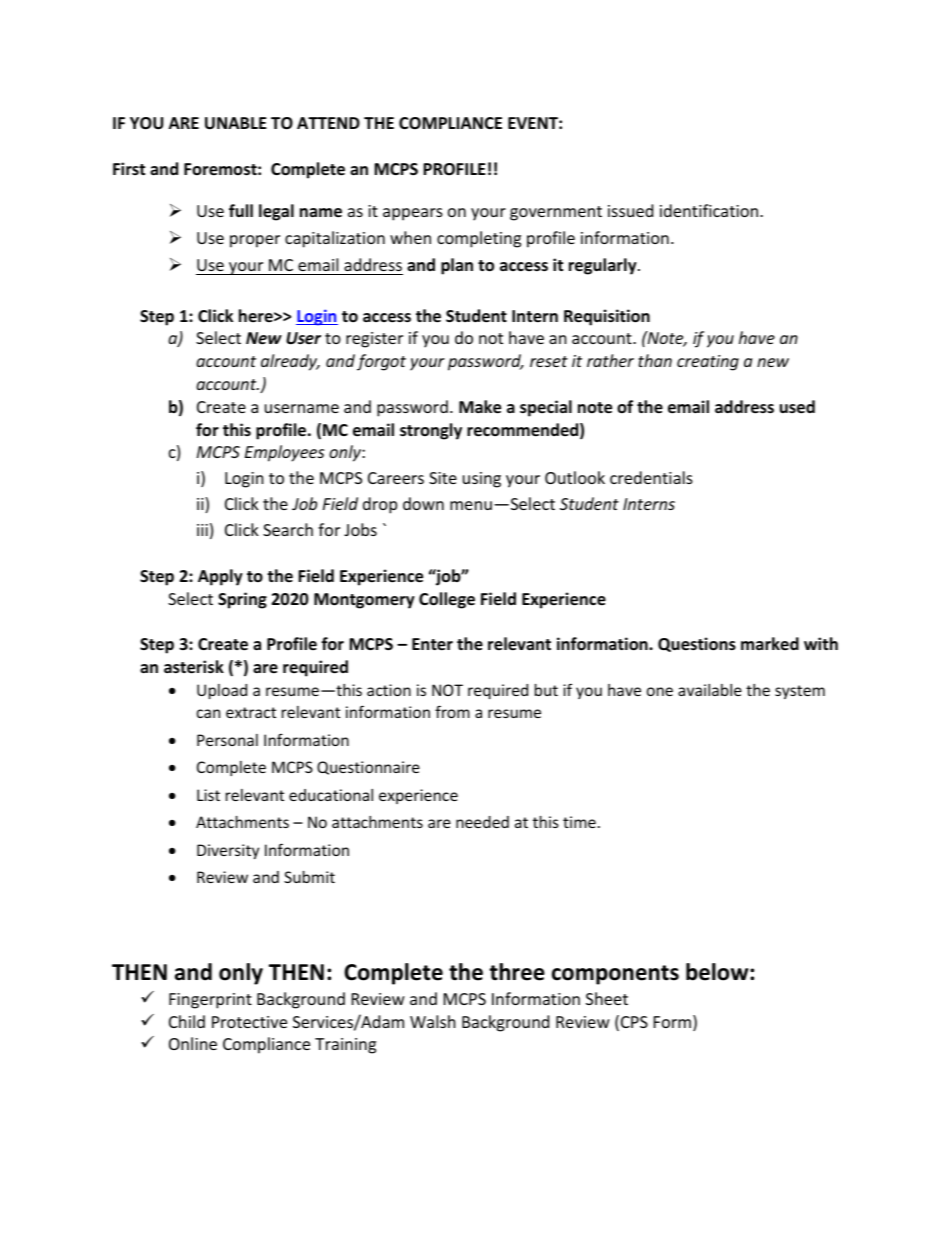 The height and width of the screenshot is (1233, 952). I want to click on Child, so click(187, 1021).
